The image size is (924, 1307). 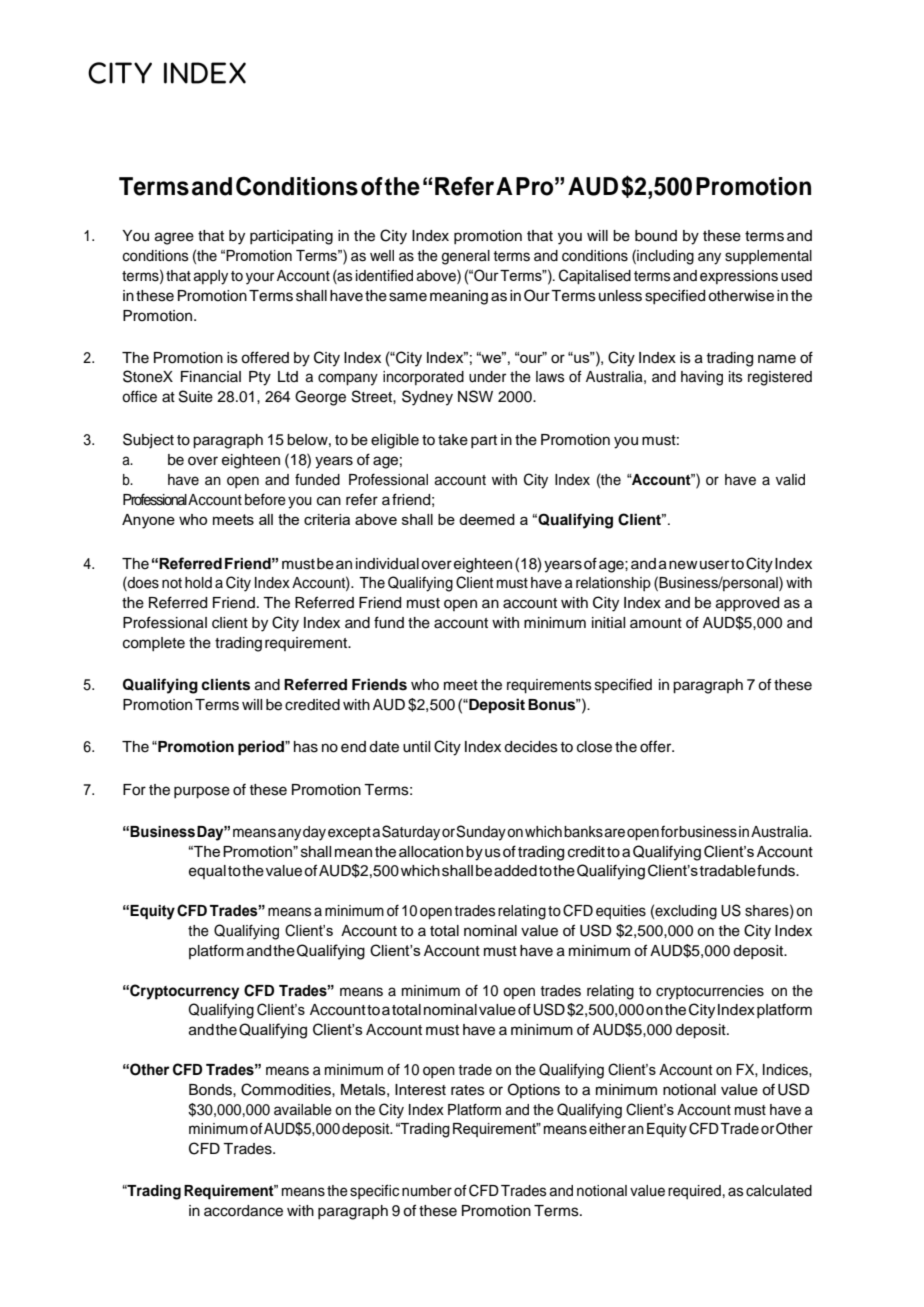 I want to click on accordance, so click(x=243, y=1211).
